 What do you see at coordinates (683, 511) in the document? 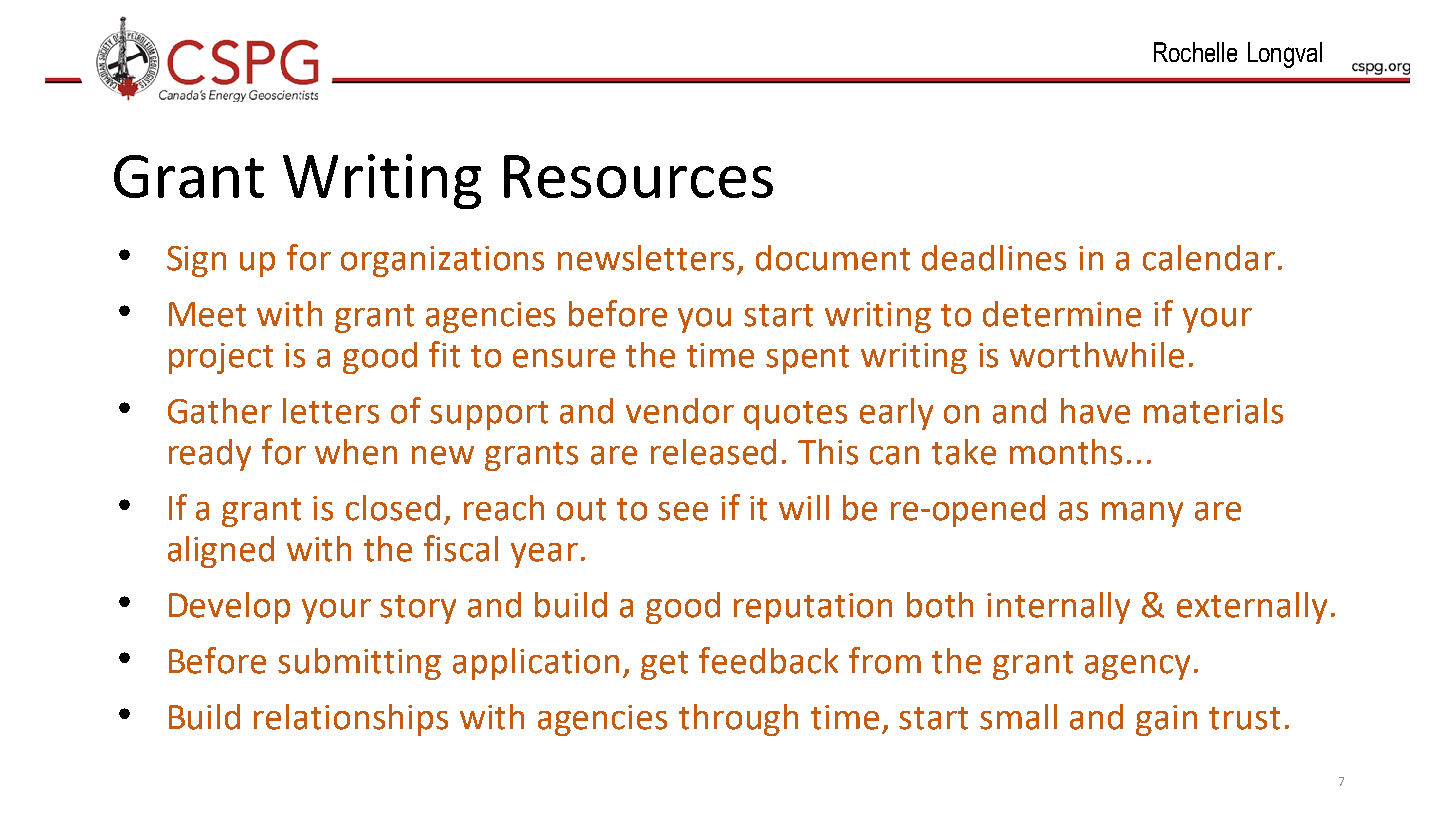
I see `see` at bounding box center [683, 511].
